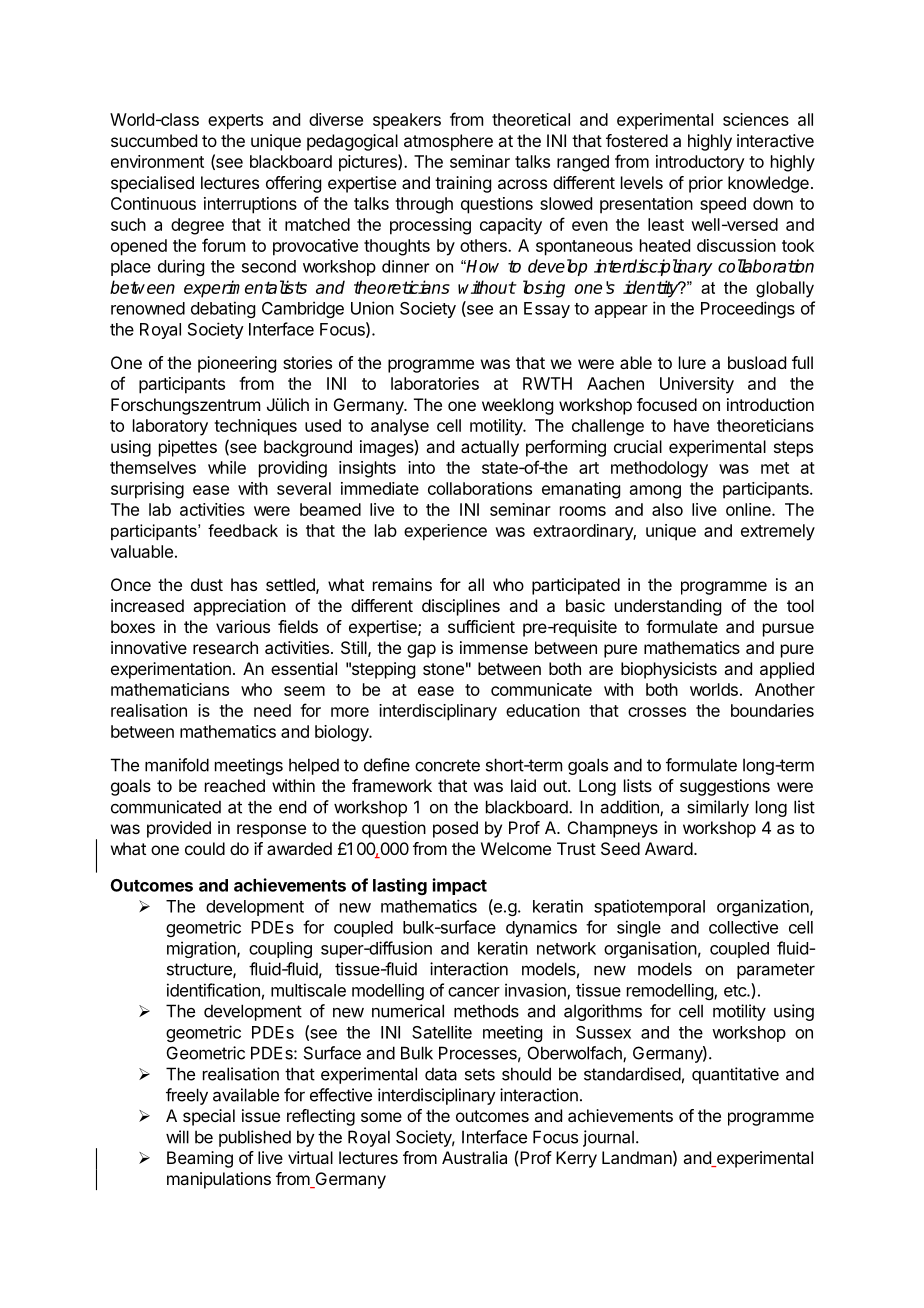 The width and height of the screenshot is (924, 1308). Describe the element at coordinates (474, 992) in the screenshot. I see `cancer` at that location.
